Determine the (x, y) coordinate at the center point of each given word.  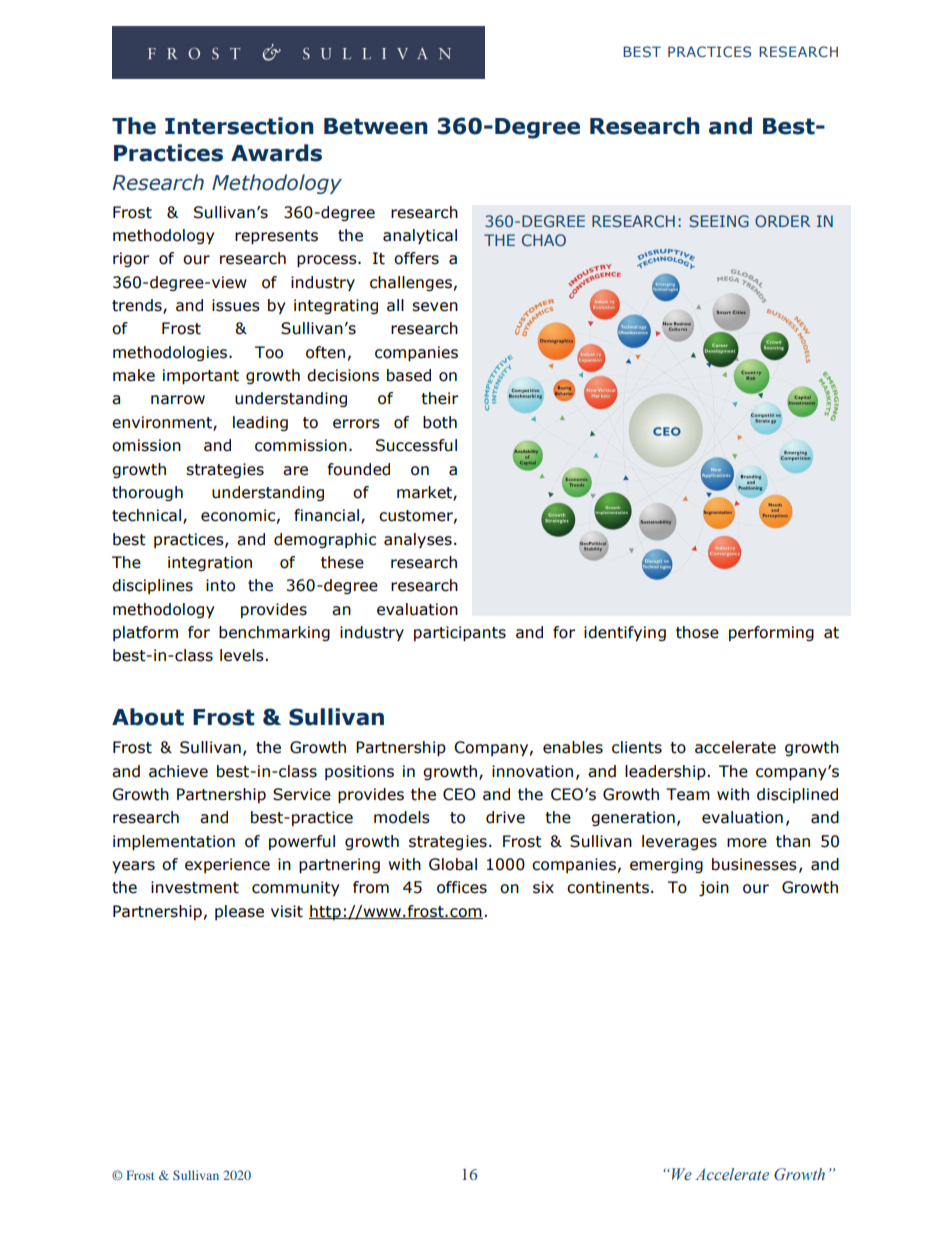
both (440, 422)
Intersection (239, 126)
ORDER (783, 221)
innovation (532, 771)
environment (163, 423)
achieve (178, 771)
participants (460, 633)
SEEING (719, 221)
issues (236, 305)
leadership (666, 772)
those (697, 632)
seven (435, 307)
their (439, 398)
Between (376, 126)
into (220, 585)
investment (195, 887)
